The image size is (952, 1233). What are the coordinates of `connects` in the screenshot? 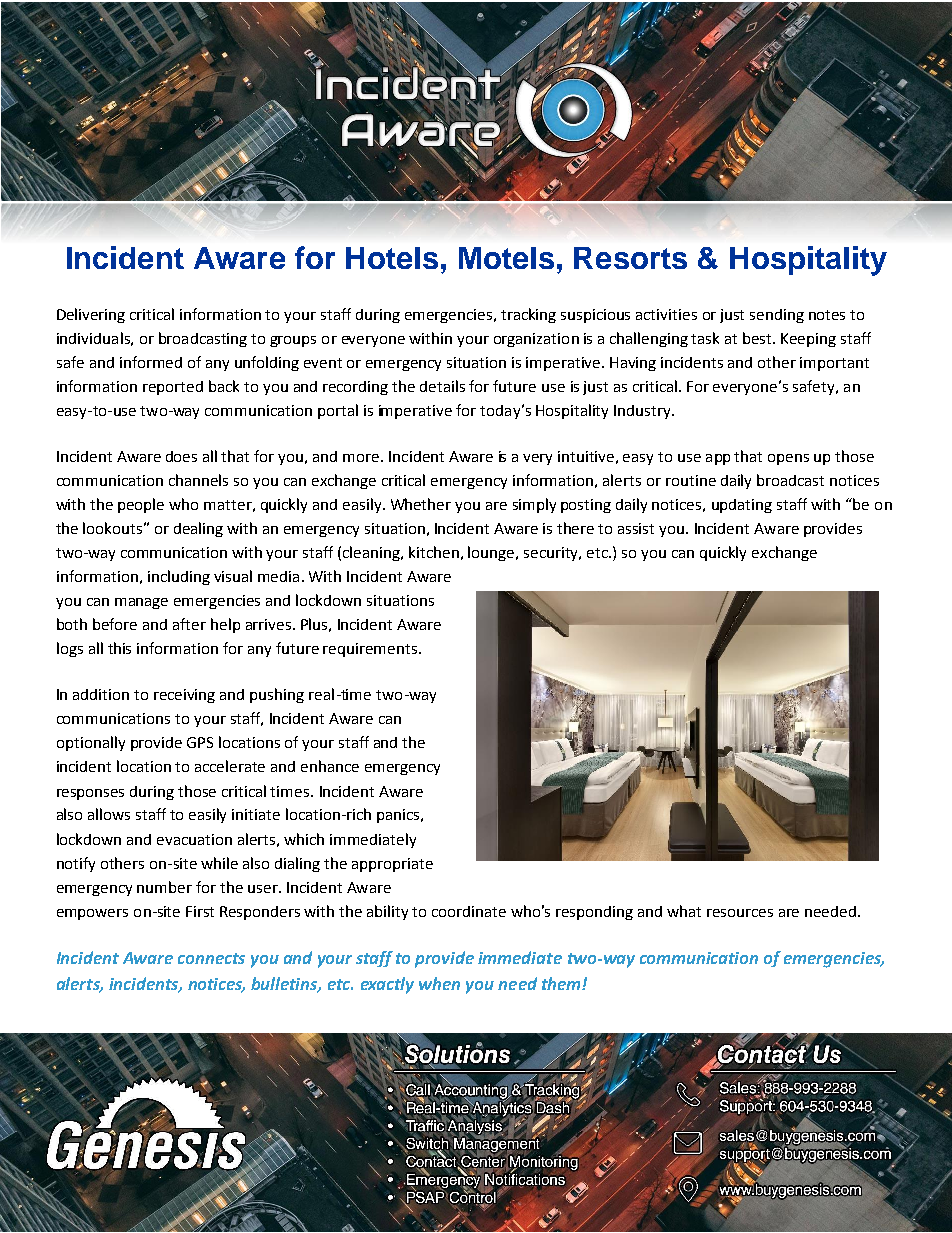 It's located at (211, 958).
